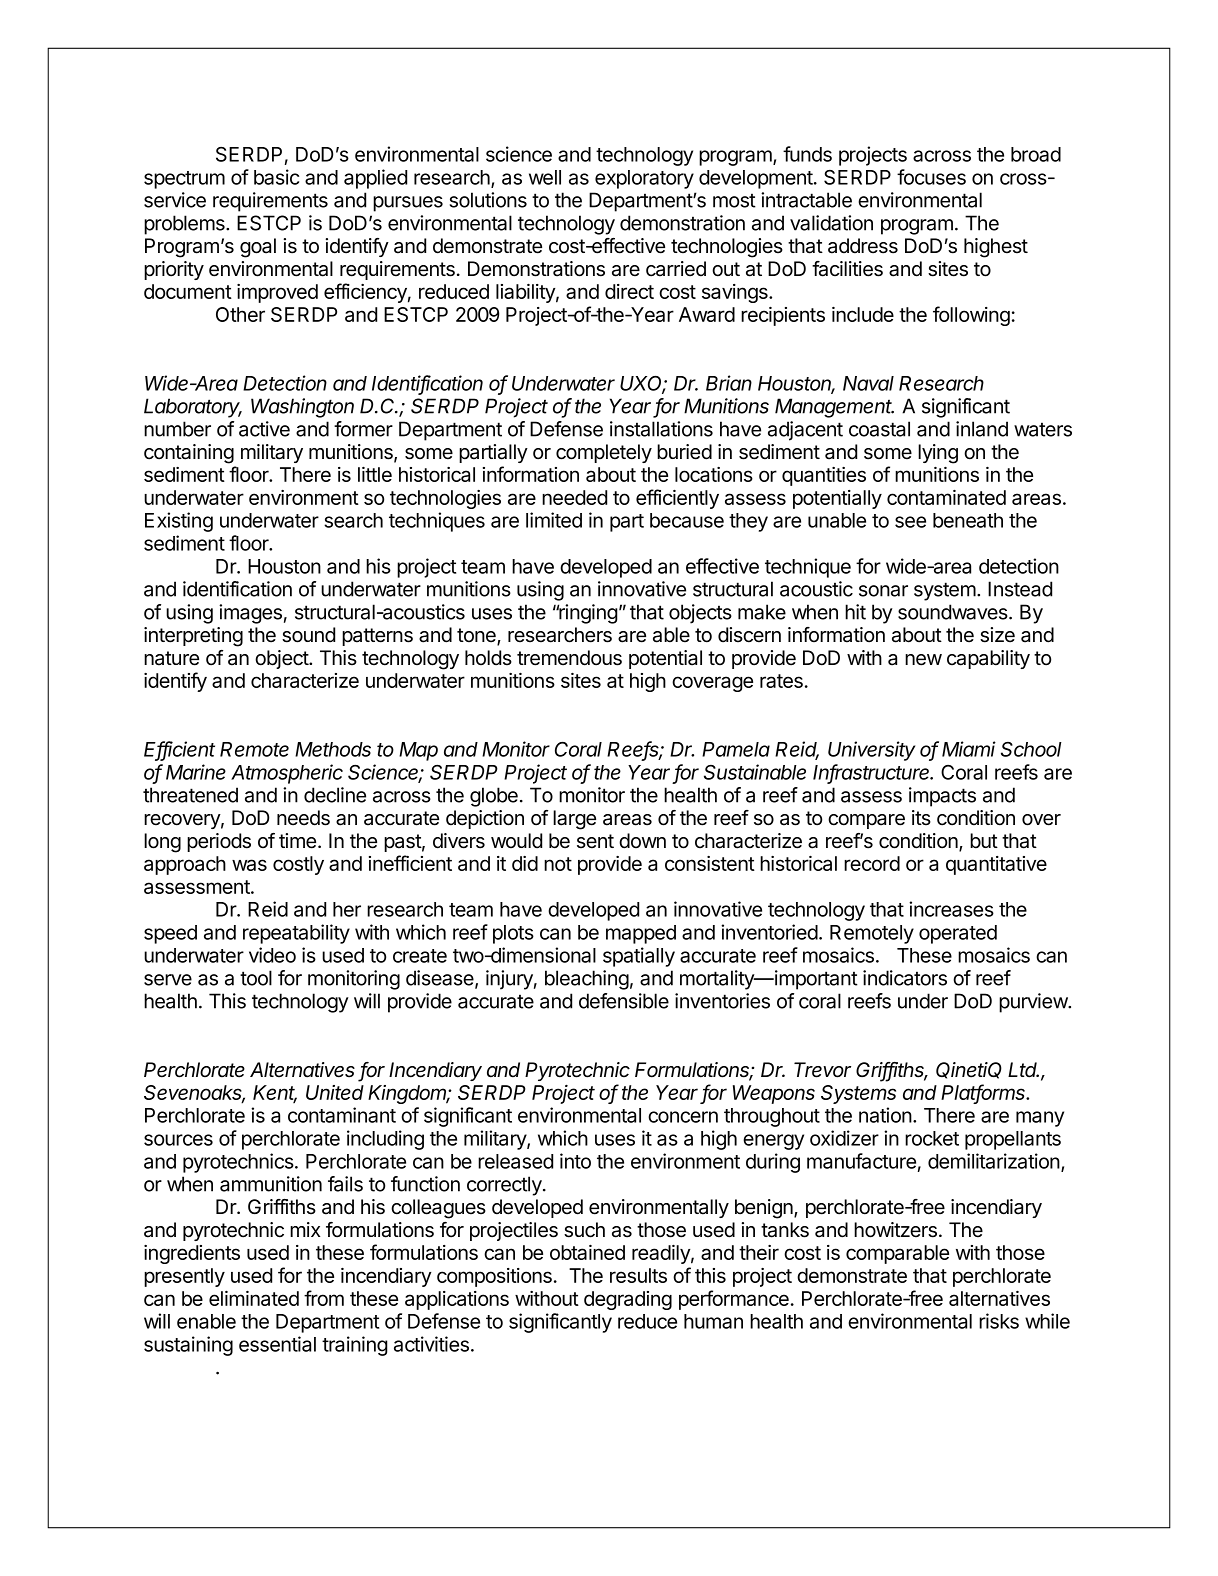 This document has height=1576, width=1218. Describe the element at coordinates (574, 820) in the document. I see `large` at that location.
